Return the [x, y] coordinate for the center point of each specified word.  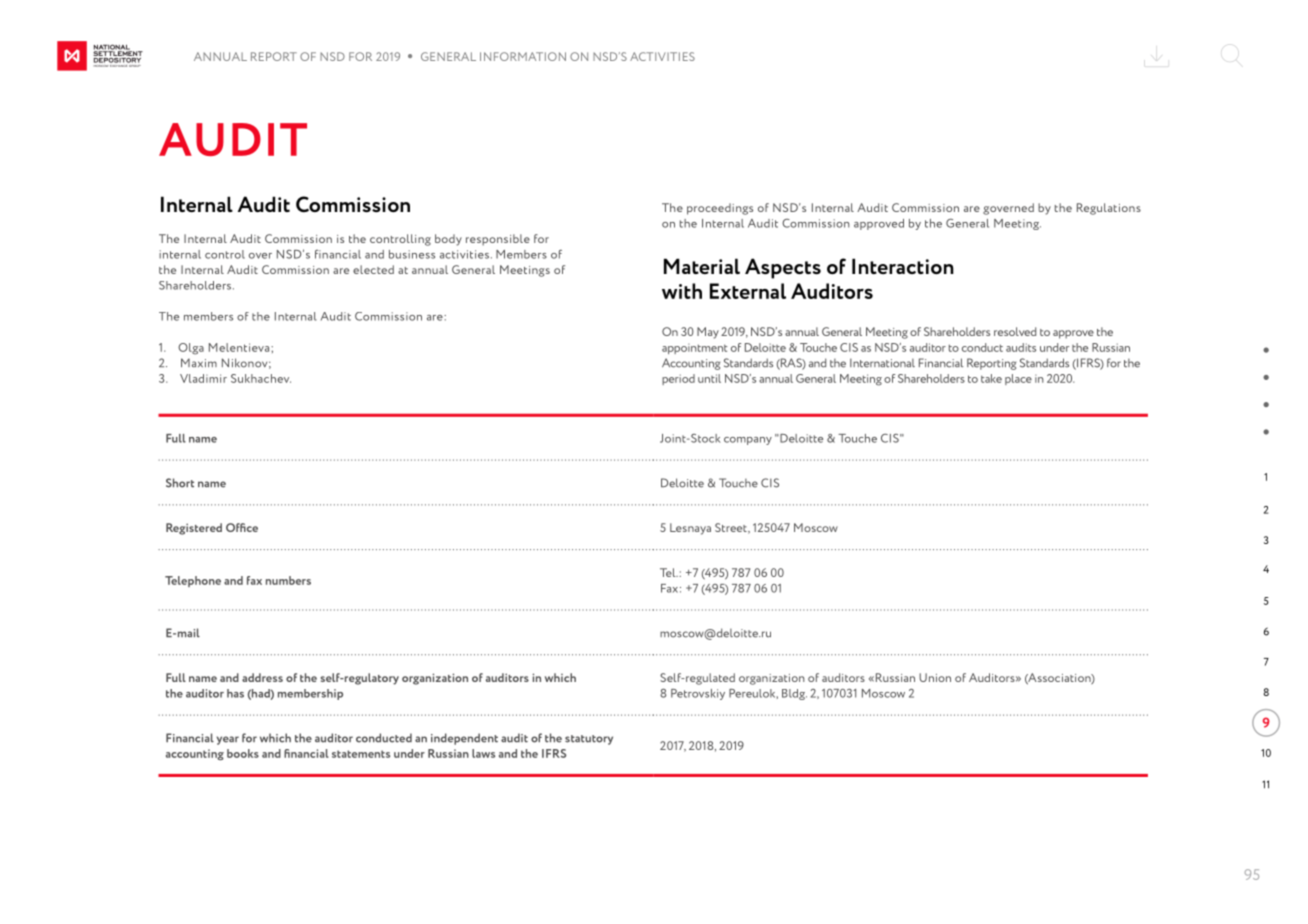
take [991, 378]
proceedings [720, 209]
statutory [589, 740]
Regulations [1109, 209]
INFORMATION [523, 56]
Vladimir [203, 378]
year [227, 740]
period [678, 379]
